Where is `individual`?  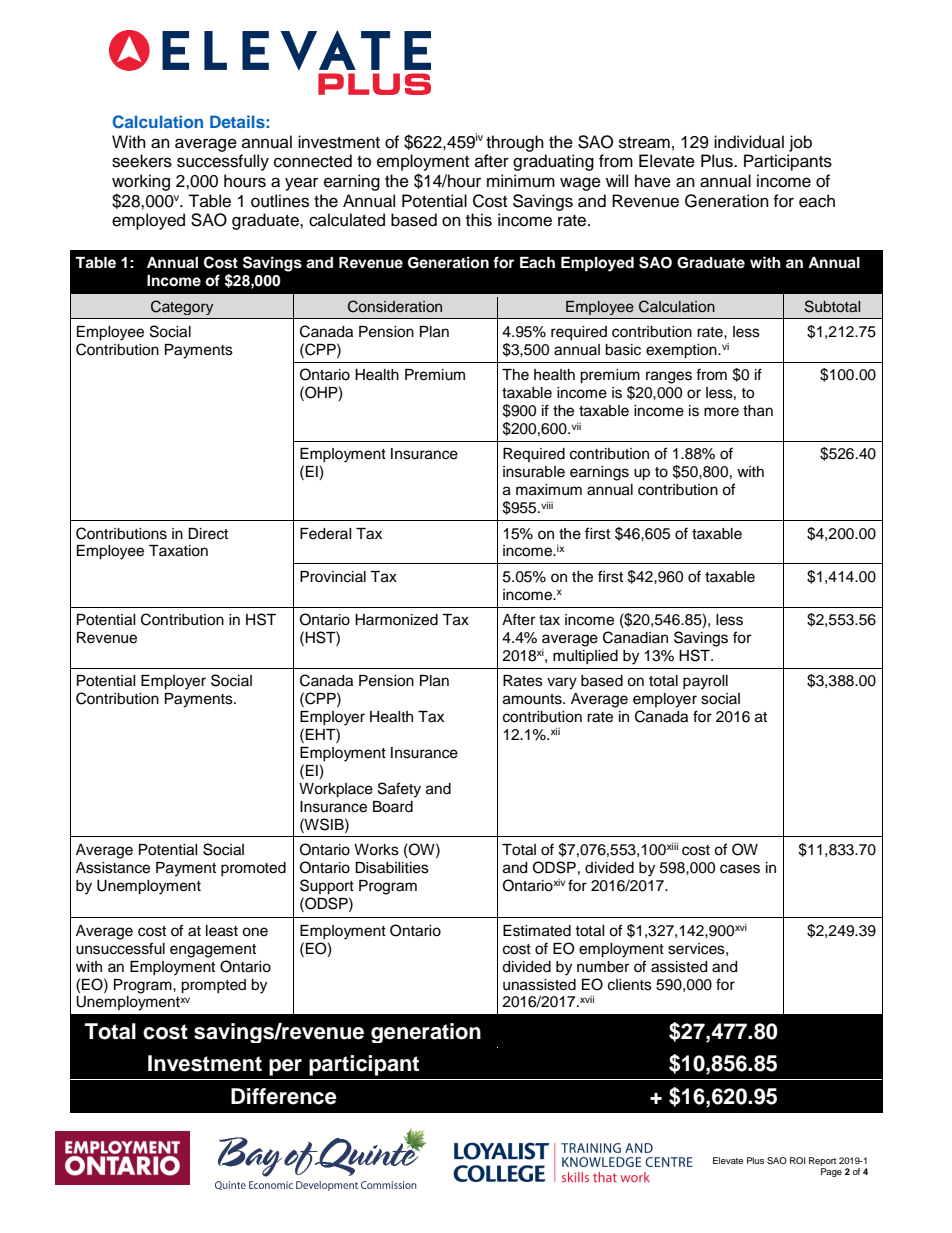 individual is located at coordinates (749, 142).
